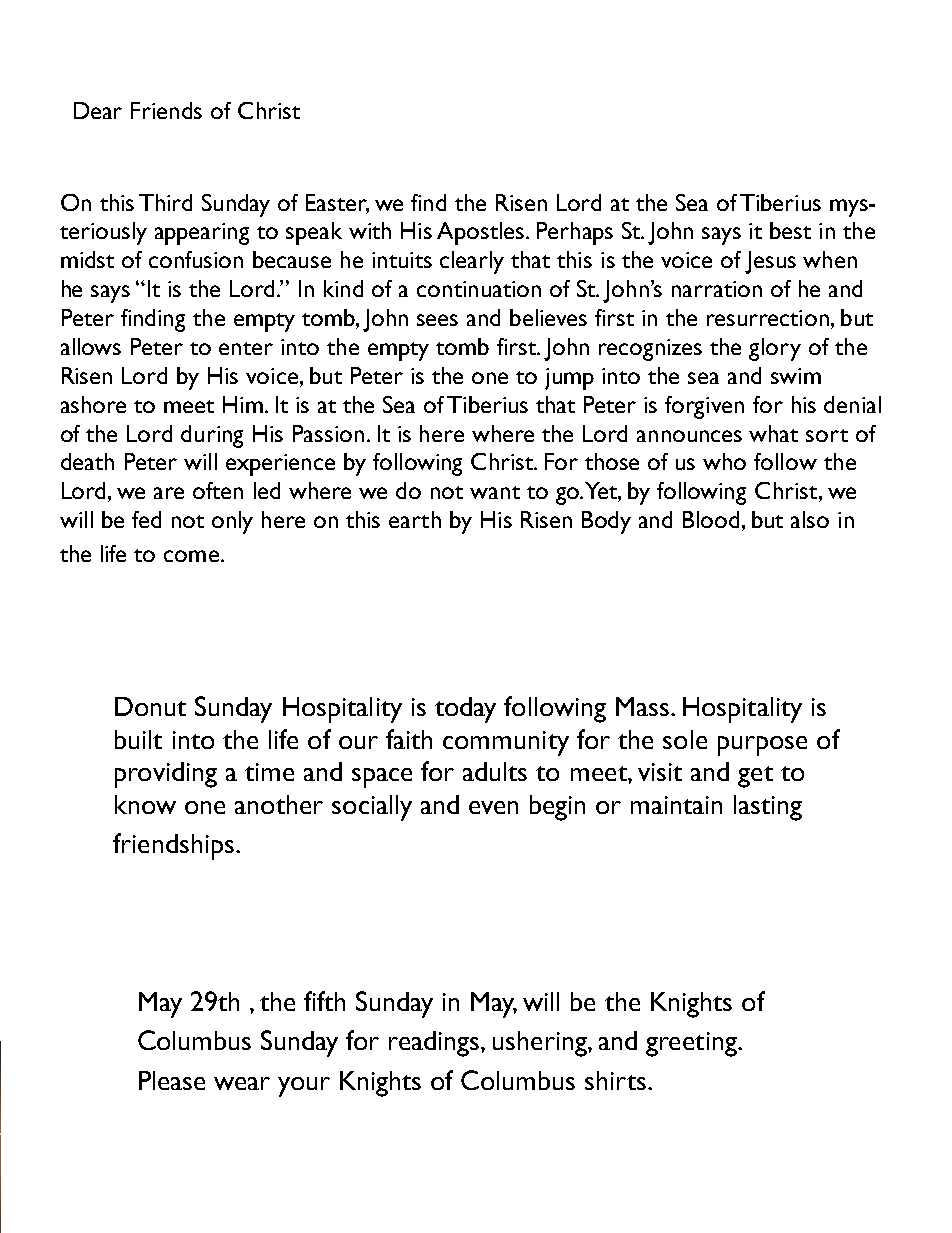  I want to click on lasting, so click(768, 808).
